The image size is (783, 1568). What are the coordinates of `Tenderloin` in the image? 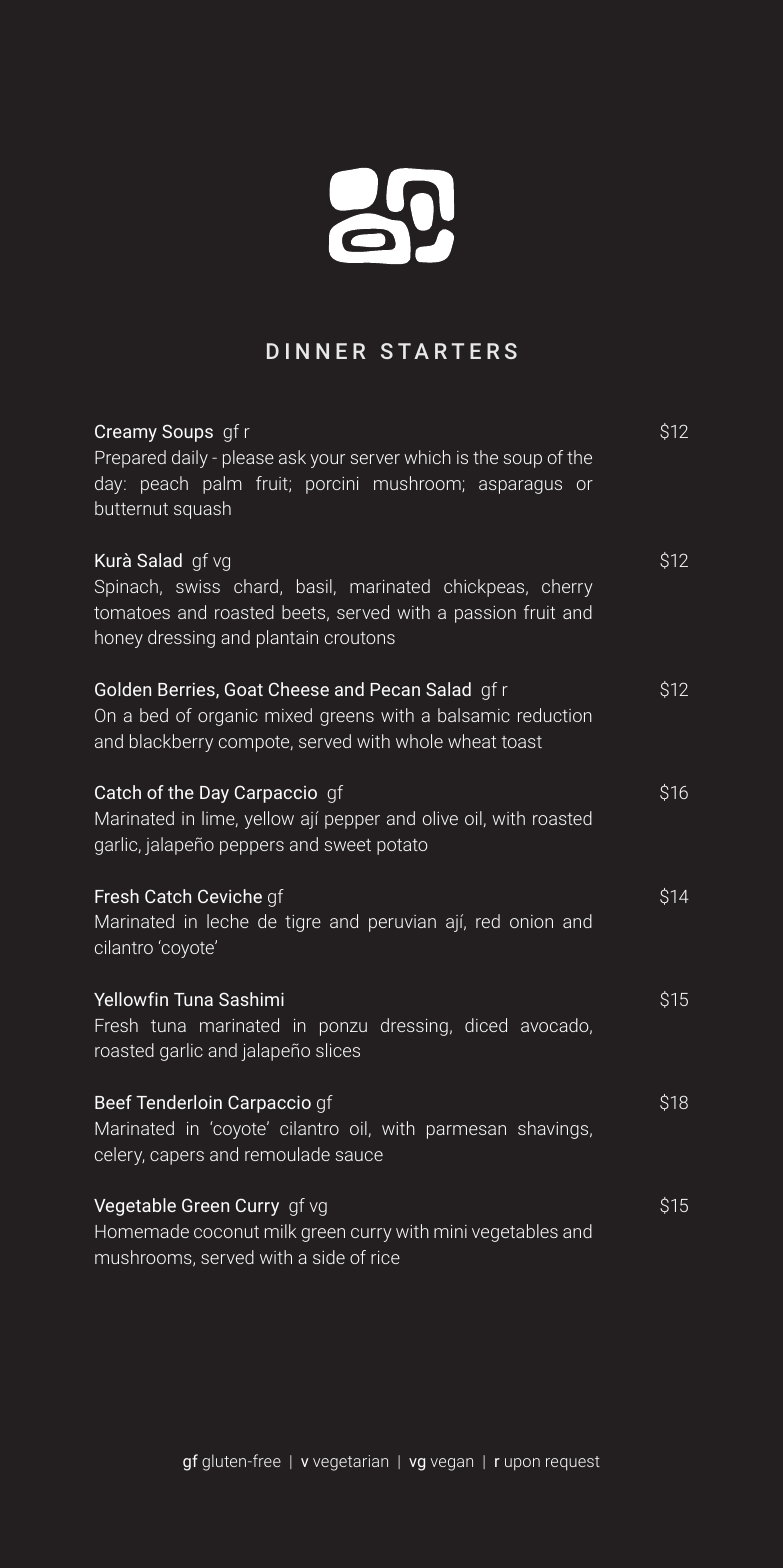 It's located at (179, 1102).
